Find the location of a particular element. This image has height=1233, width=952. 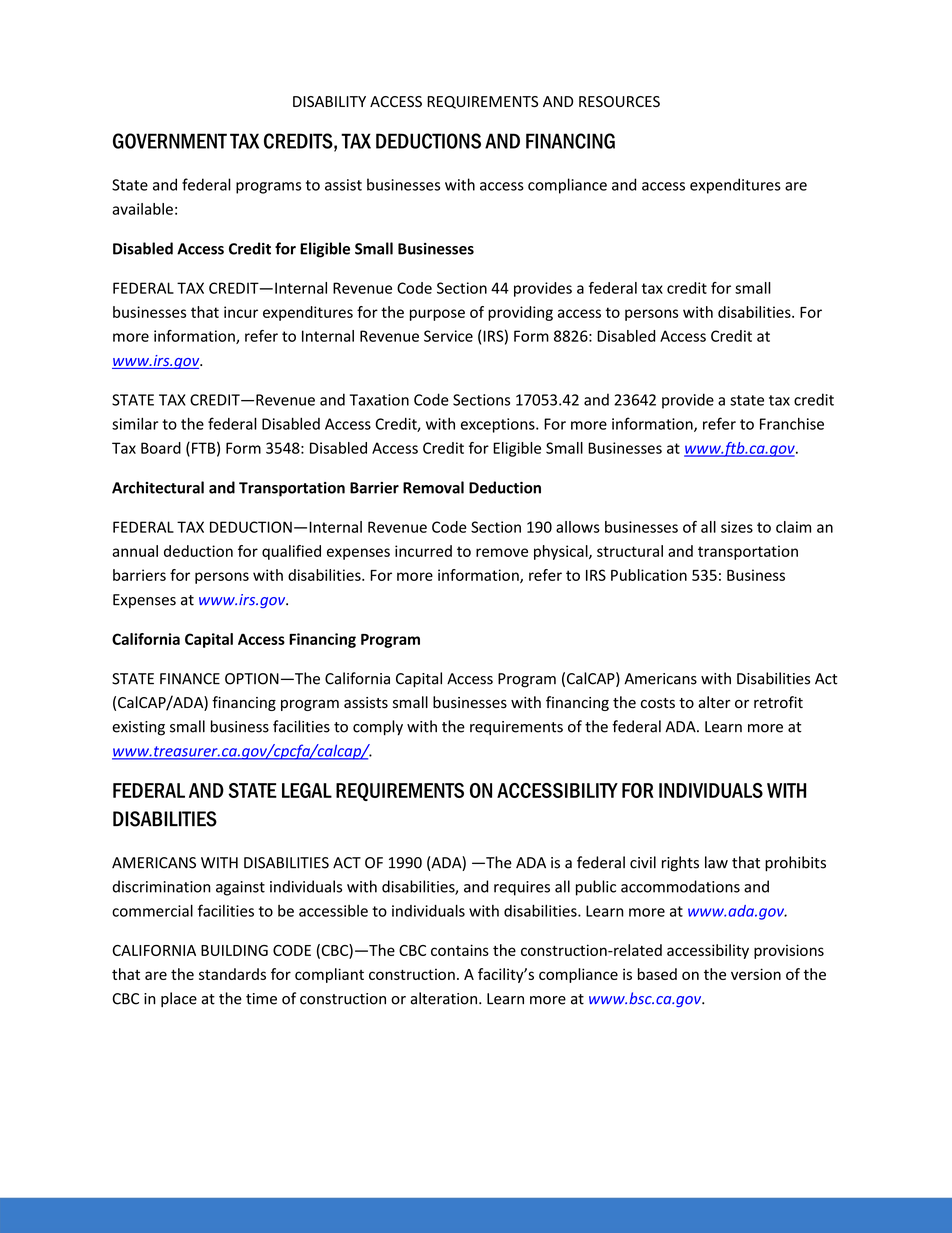

GOVERNMENT is located at coordinates (170, 141).
